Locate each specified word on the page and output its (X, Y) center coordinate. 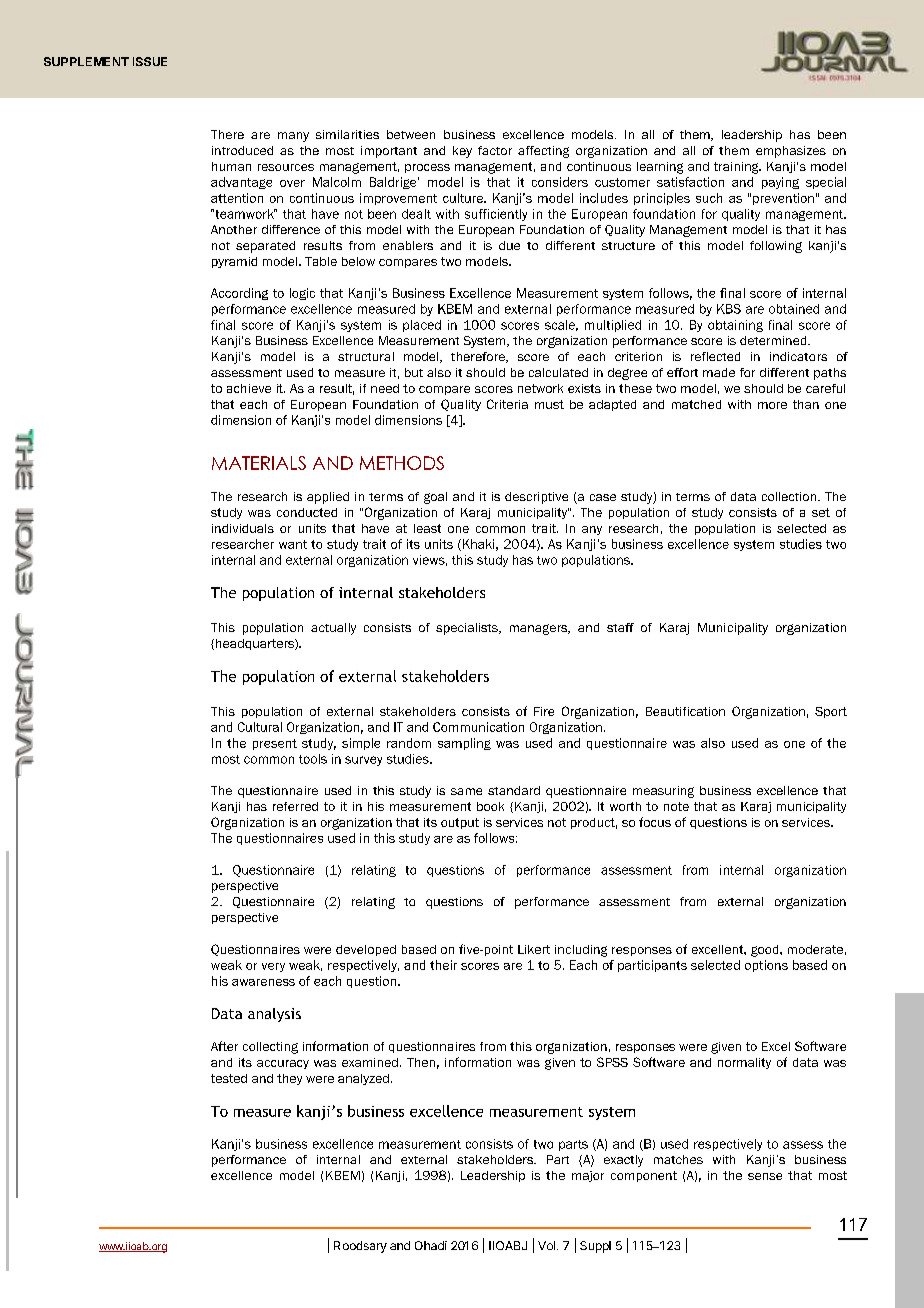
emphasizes (791, 152)
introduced (242, 150)
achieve (249, 388)
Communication (478, 727)
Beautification (685, 711)
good (766, 951)
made (719, 372)
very (273, 967)
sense (765, 1176)
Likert (534, 949)
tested (229, 1078)
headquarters (256, 644)
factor (495, 150)
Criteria (507, 404)
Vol (546, 1245)
